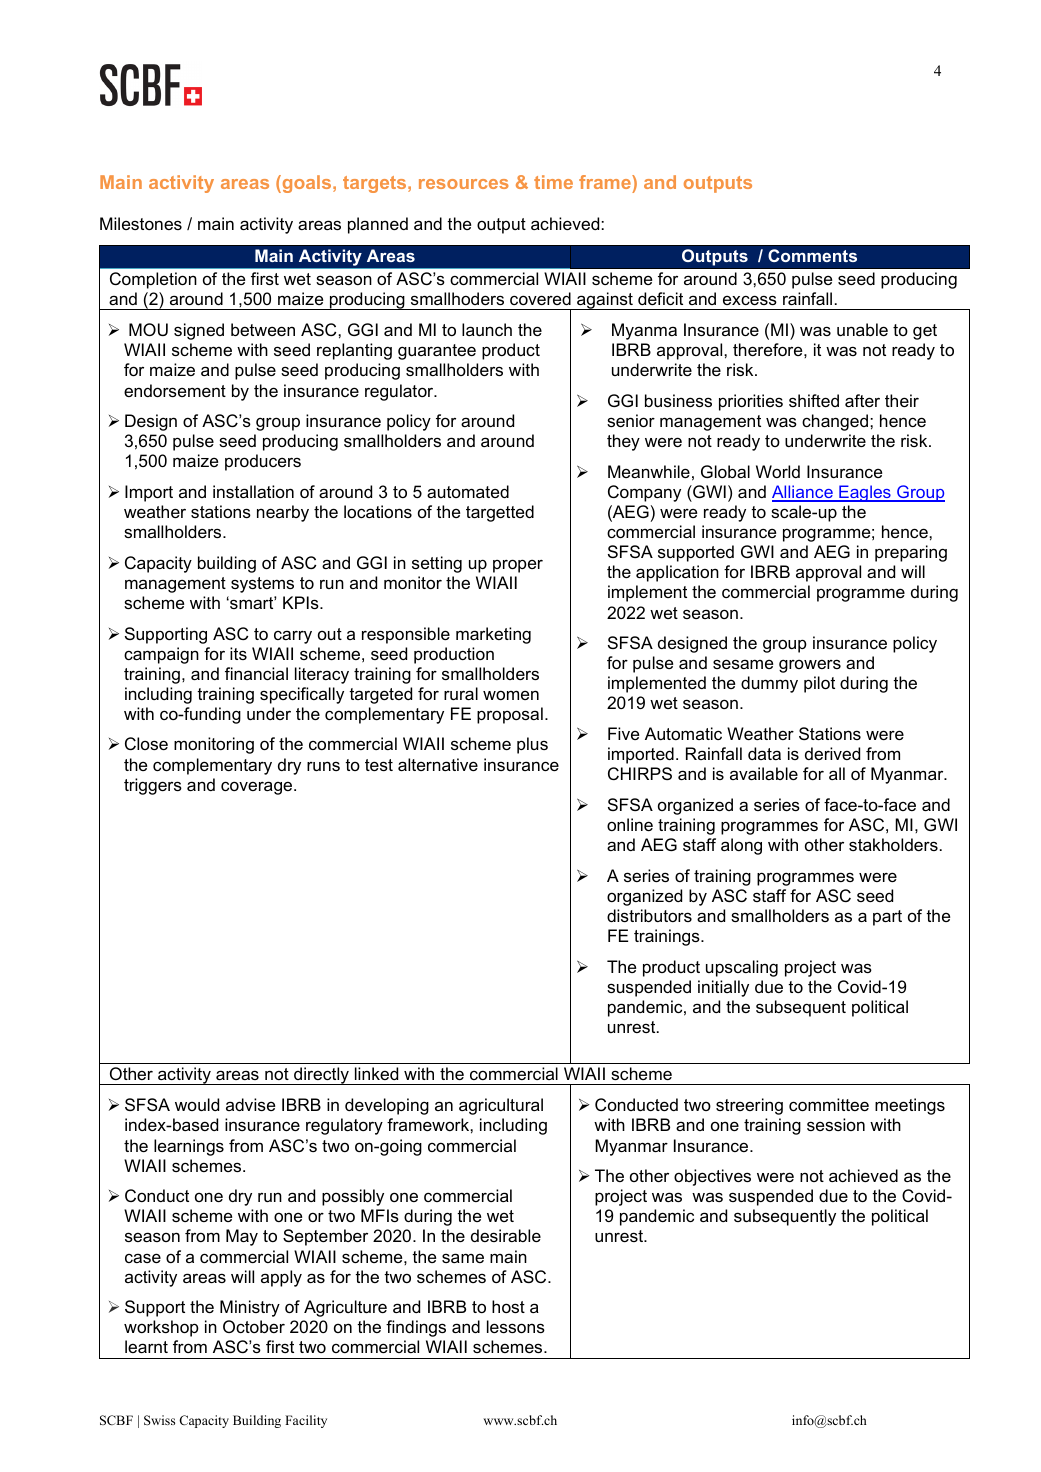 The width and height of the screenshot is (1041, 1472). Describe the element at coordinates (258, 788) in the screenshot. I see `coverage` at that location.
